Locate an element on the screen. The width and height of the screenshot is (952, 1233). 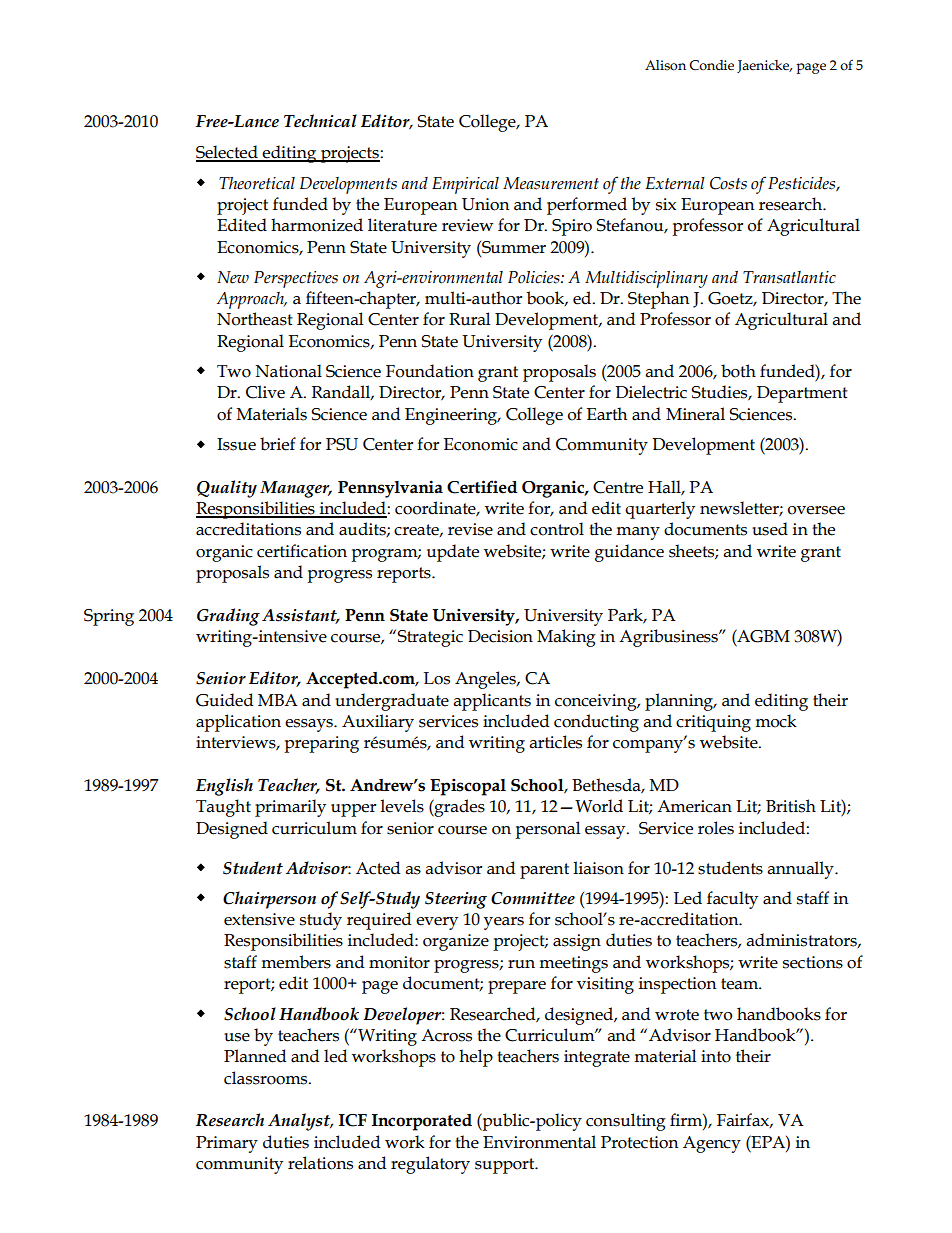
Primary is located at coordinates (227, 1144).
